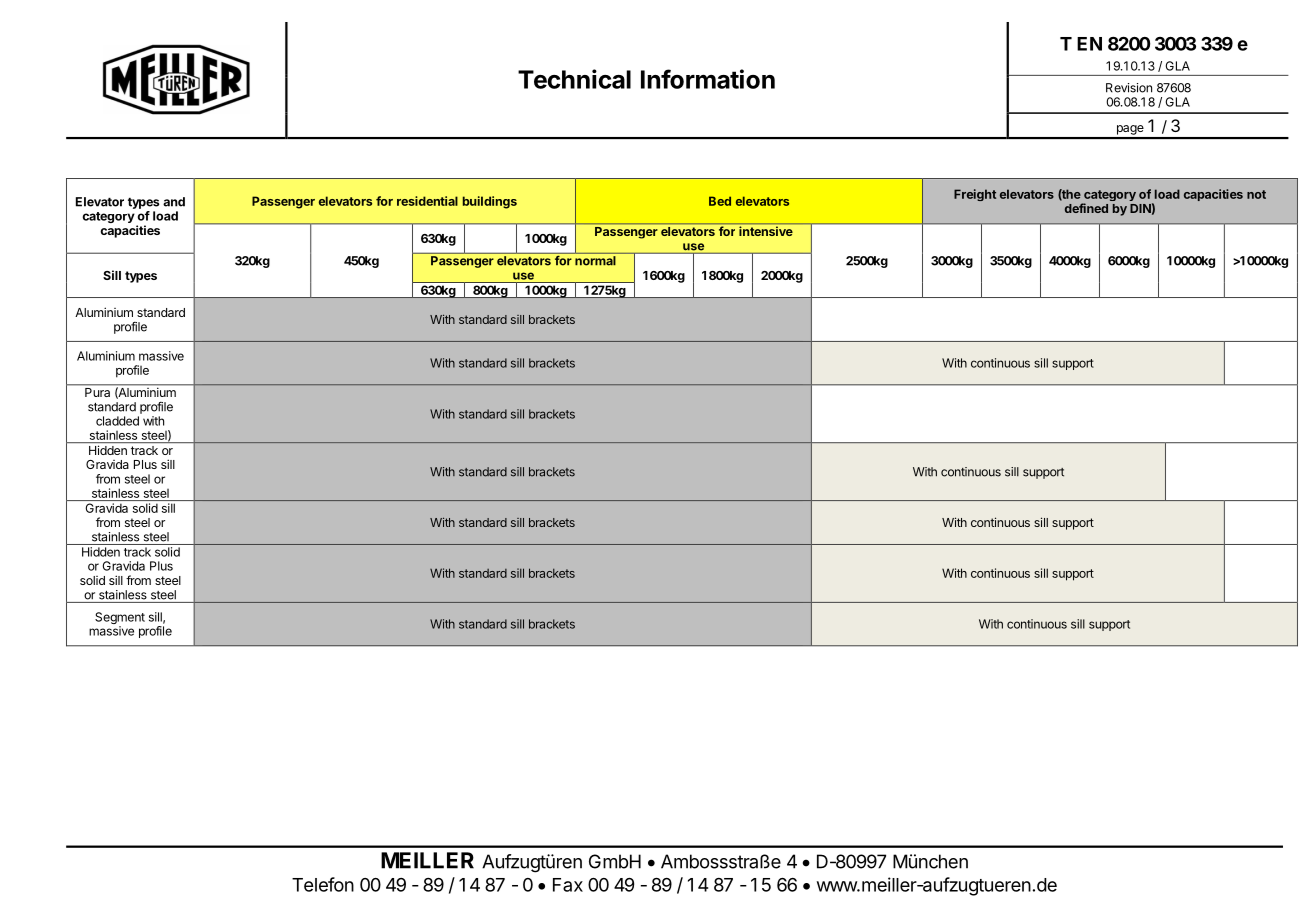 The height and width of the screenshot is (924, 1308). Describe the element at coordinates (427, 201) in the screenshot. I see `residential` at that location.
